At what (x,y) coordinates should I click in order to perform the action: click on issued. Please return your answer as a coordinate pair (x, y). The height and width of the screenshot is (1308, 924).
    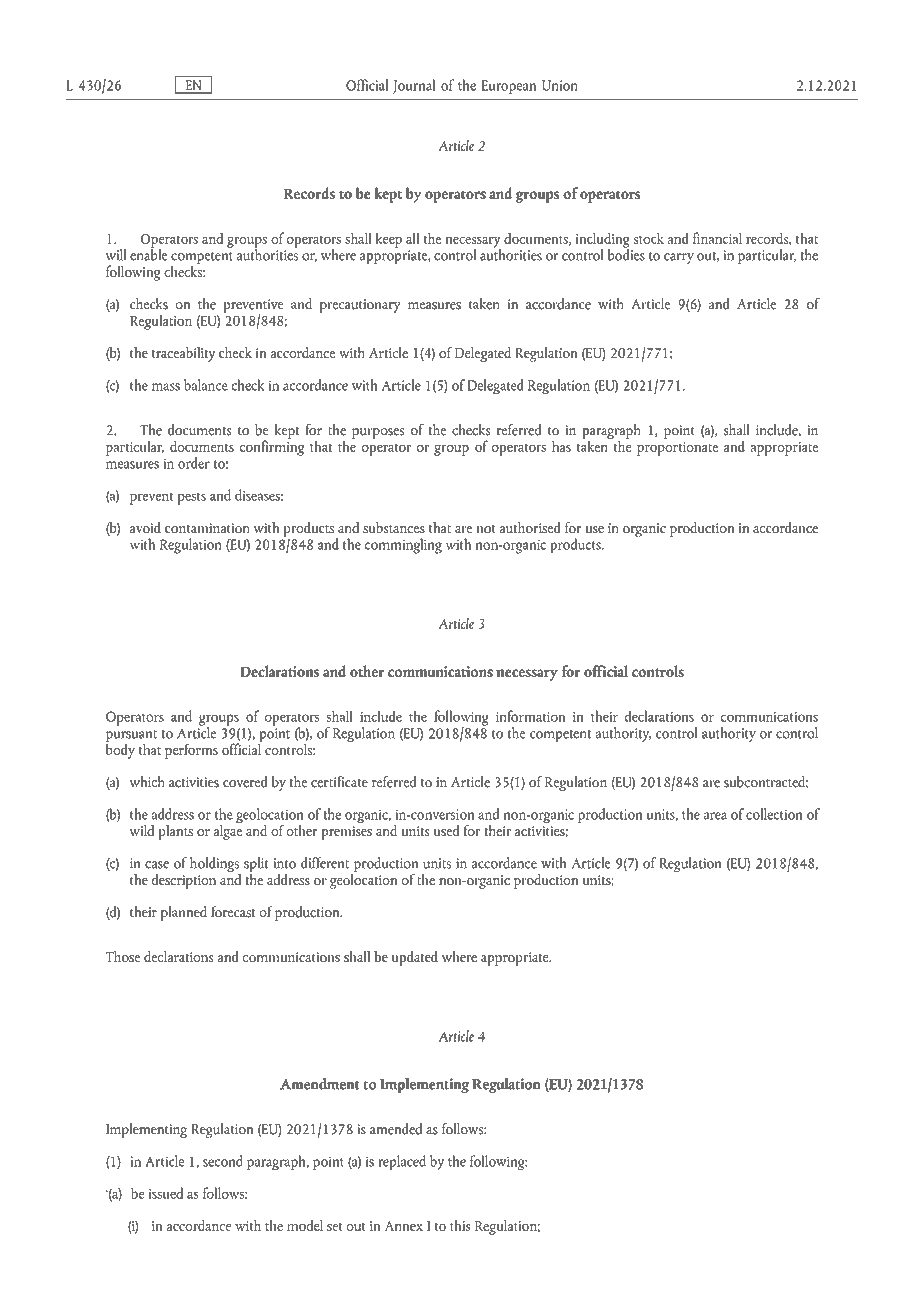
    Looking at the image, I should click on (165, 1193).
